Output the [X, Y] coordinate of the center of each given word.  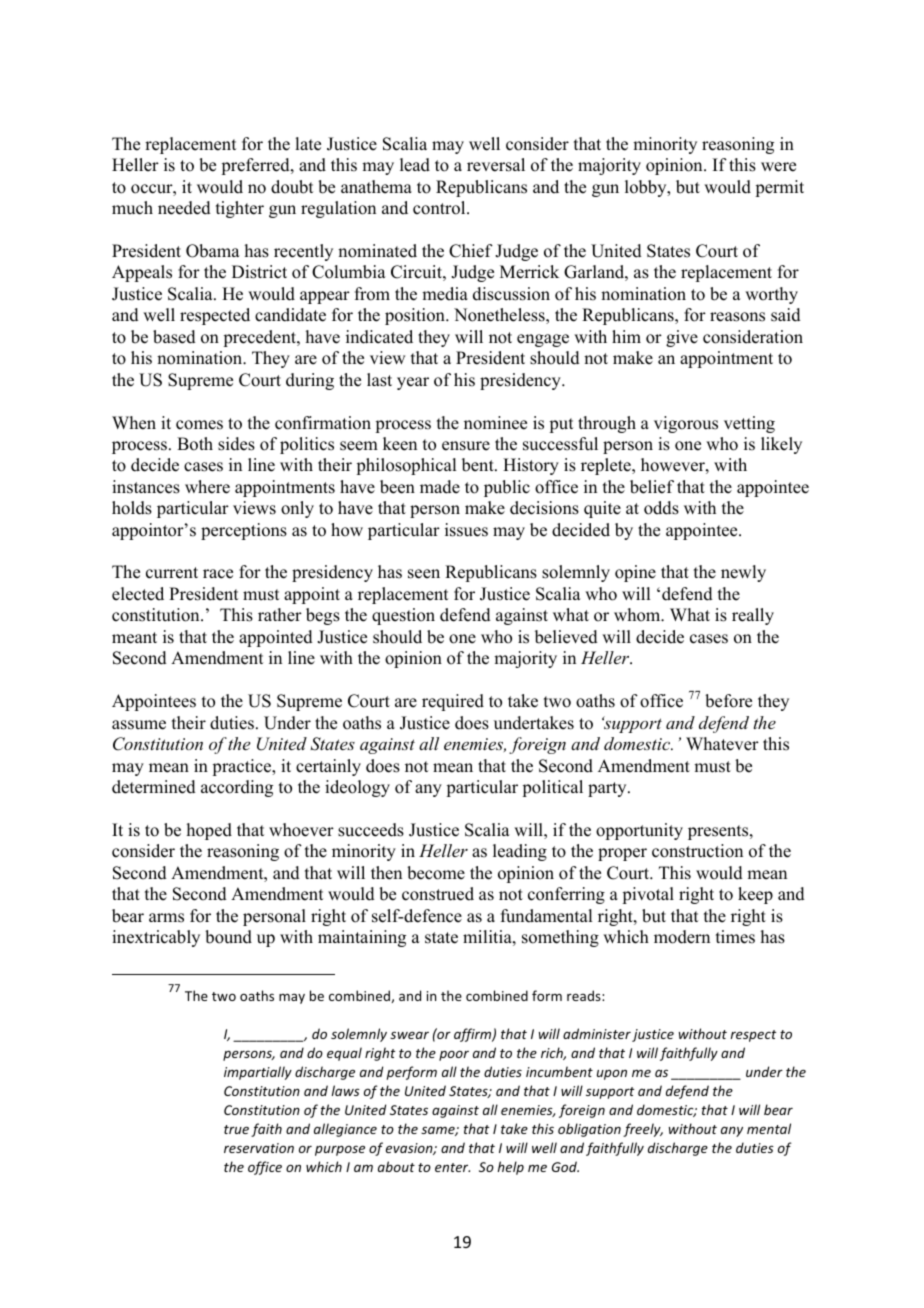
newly [743, 573]
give [682, 338]
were [778, 167]
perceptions [244, 531]
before [728, 701]
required [453, 702]
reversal [496, 165]
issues [466, 530]
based [174, 337]
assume [139, 725]
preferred [256, 166]
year [413, 383]
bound [228, 937]
